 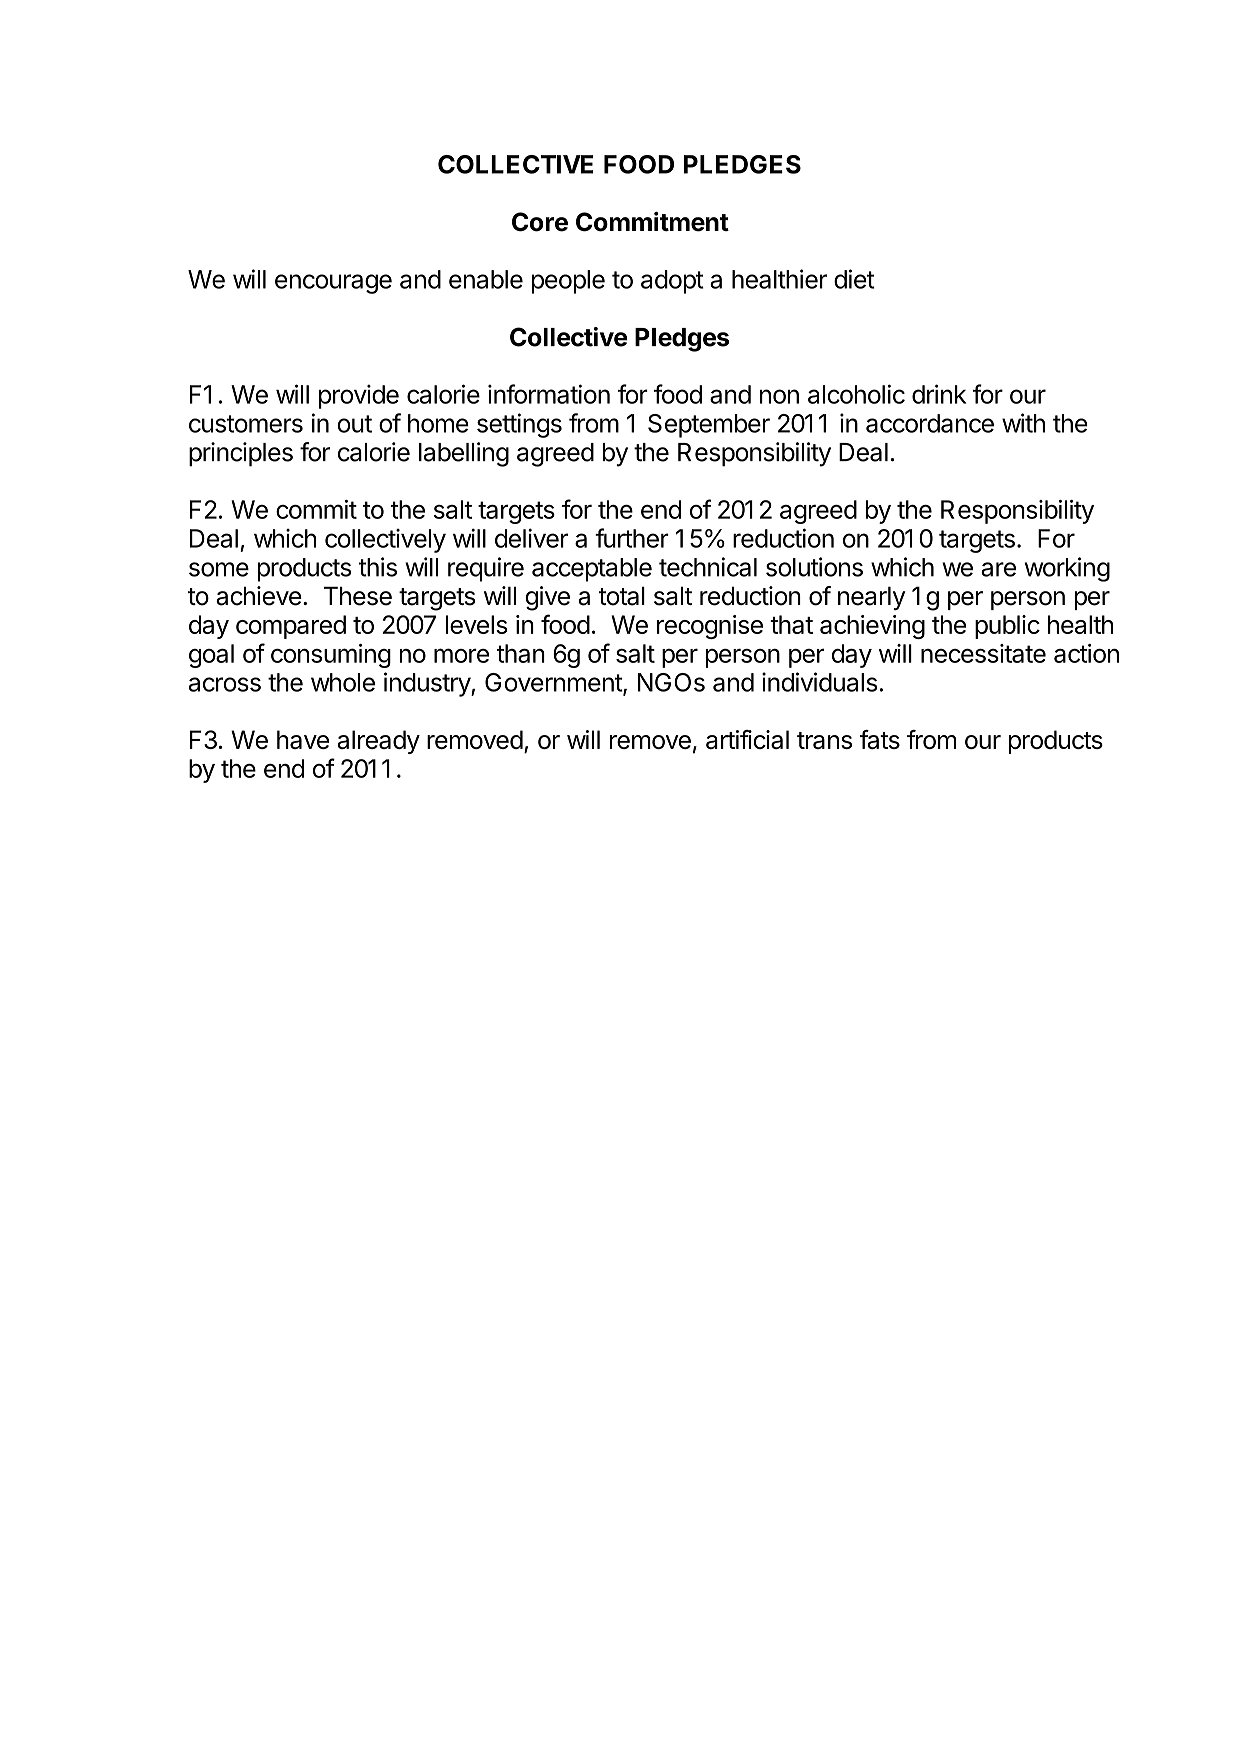 I want to click on drink, so click(x=939, y=394).
